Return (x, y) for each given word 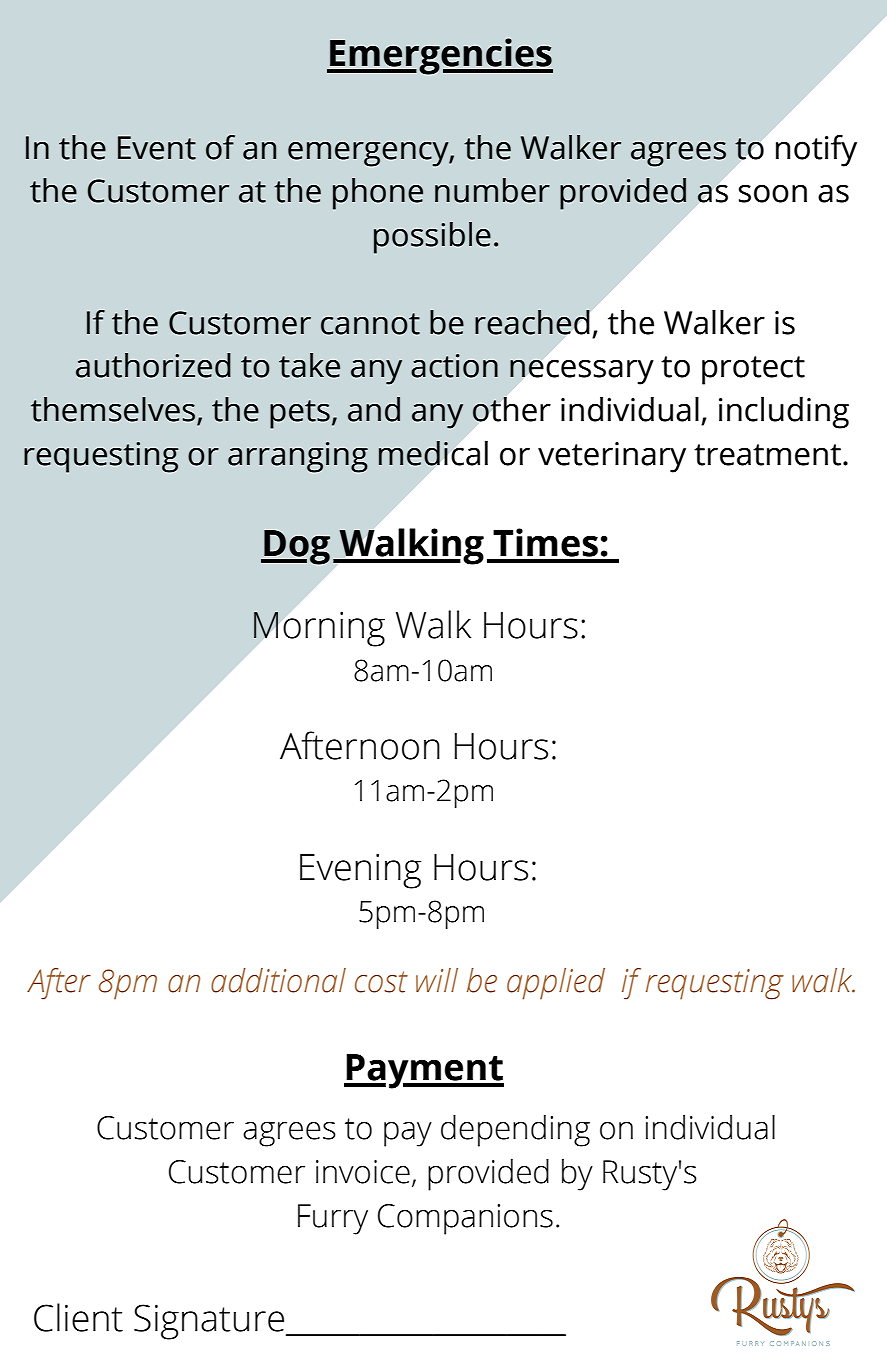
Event (157, 148)
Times (545, 542)
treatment (767, 455)
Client (78, 1317)
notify (816, 151)
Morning (319, 629)
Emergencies (440, 56)
